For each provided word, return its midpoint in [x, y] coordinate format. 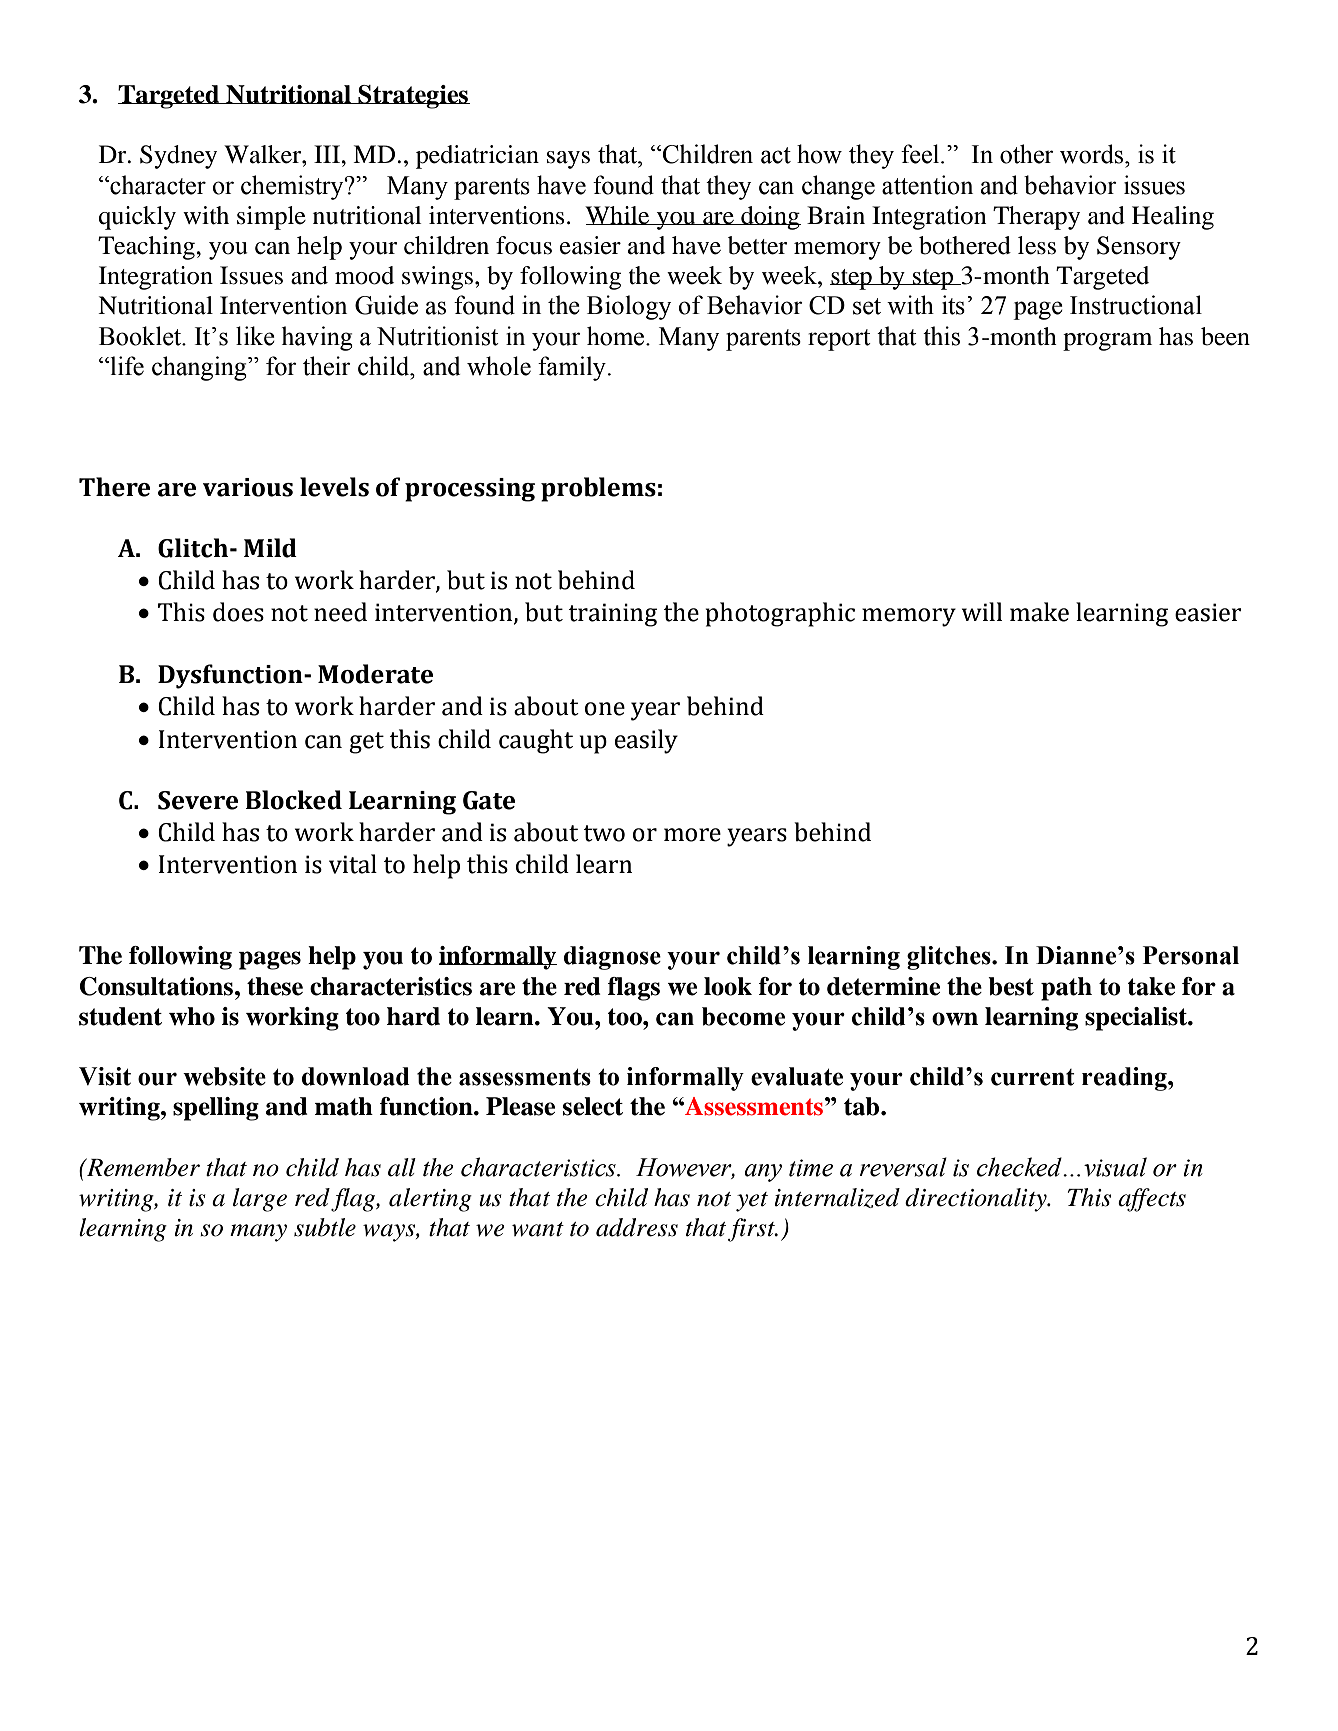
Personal [1191, 955]
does [238, 612]
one [605, 709]
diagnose [612, 958]
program [1107, 342]
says [568, 160]
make [1039, 612]
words [1093, 154]
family [573, 368]
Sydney [178, 157]
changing [200, 368]
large [260, 1200]
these [275, 986]
